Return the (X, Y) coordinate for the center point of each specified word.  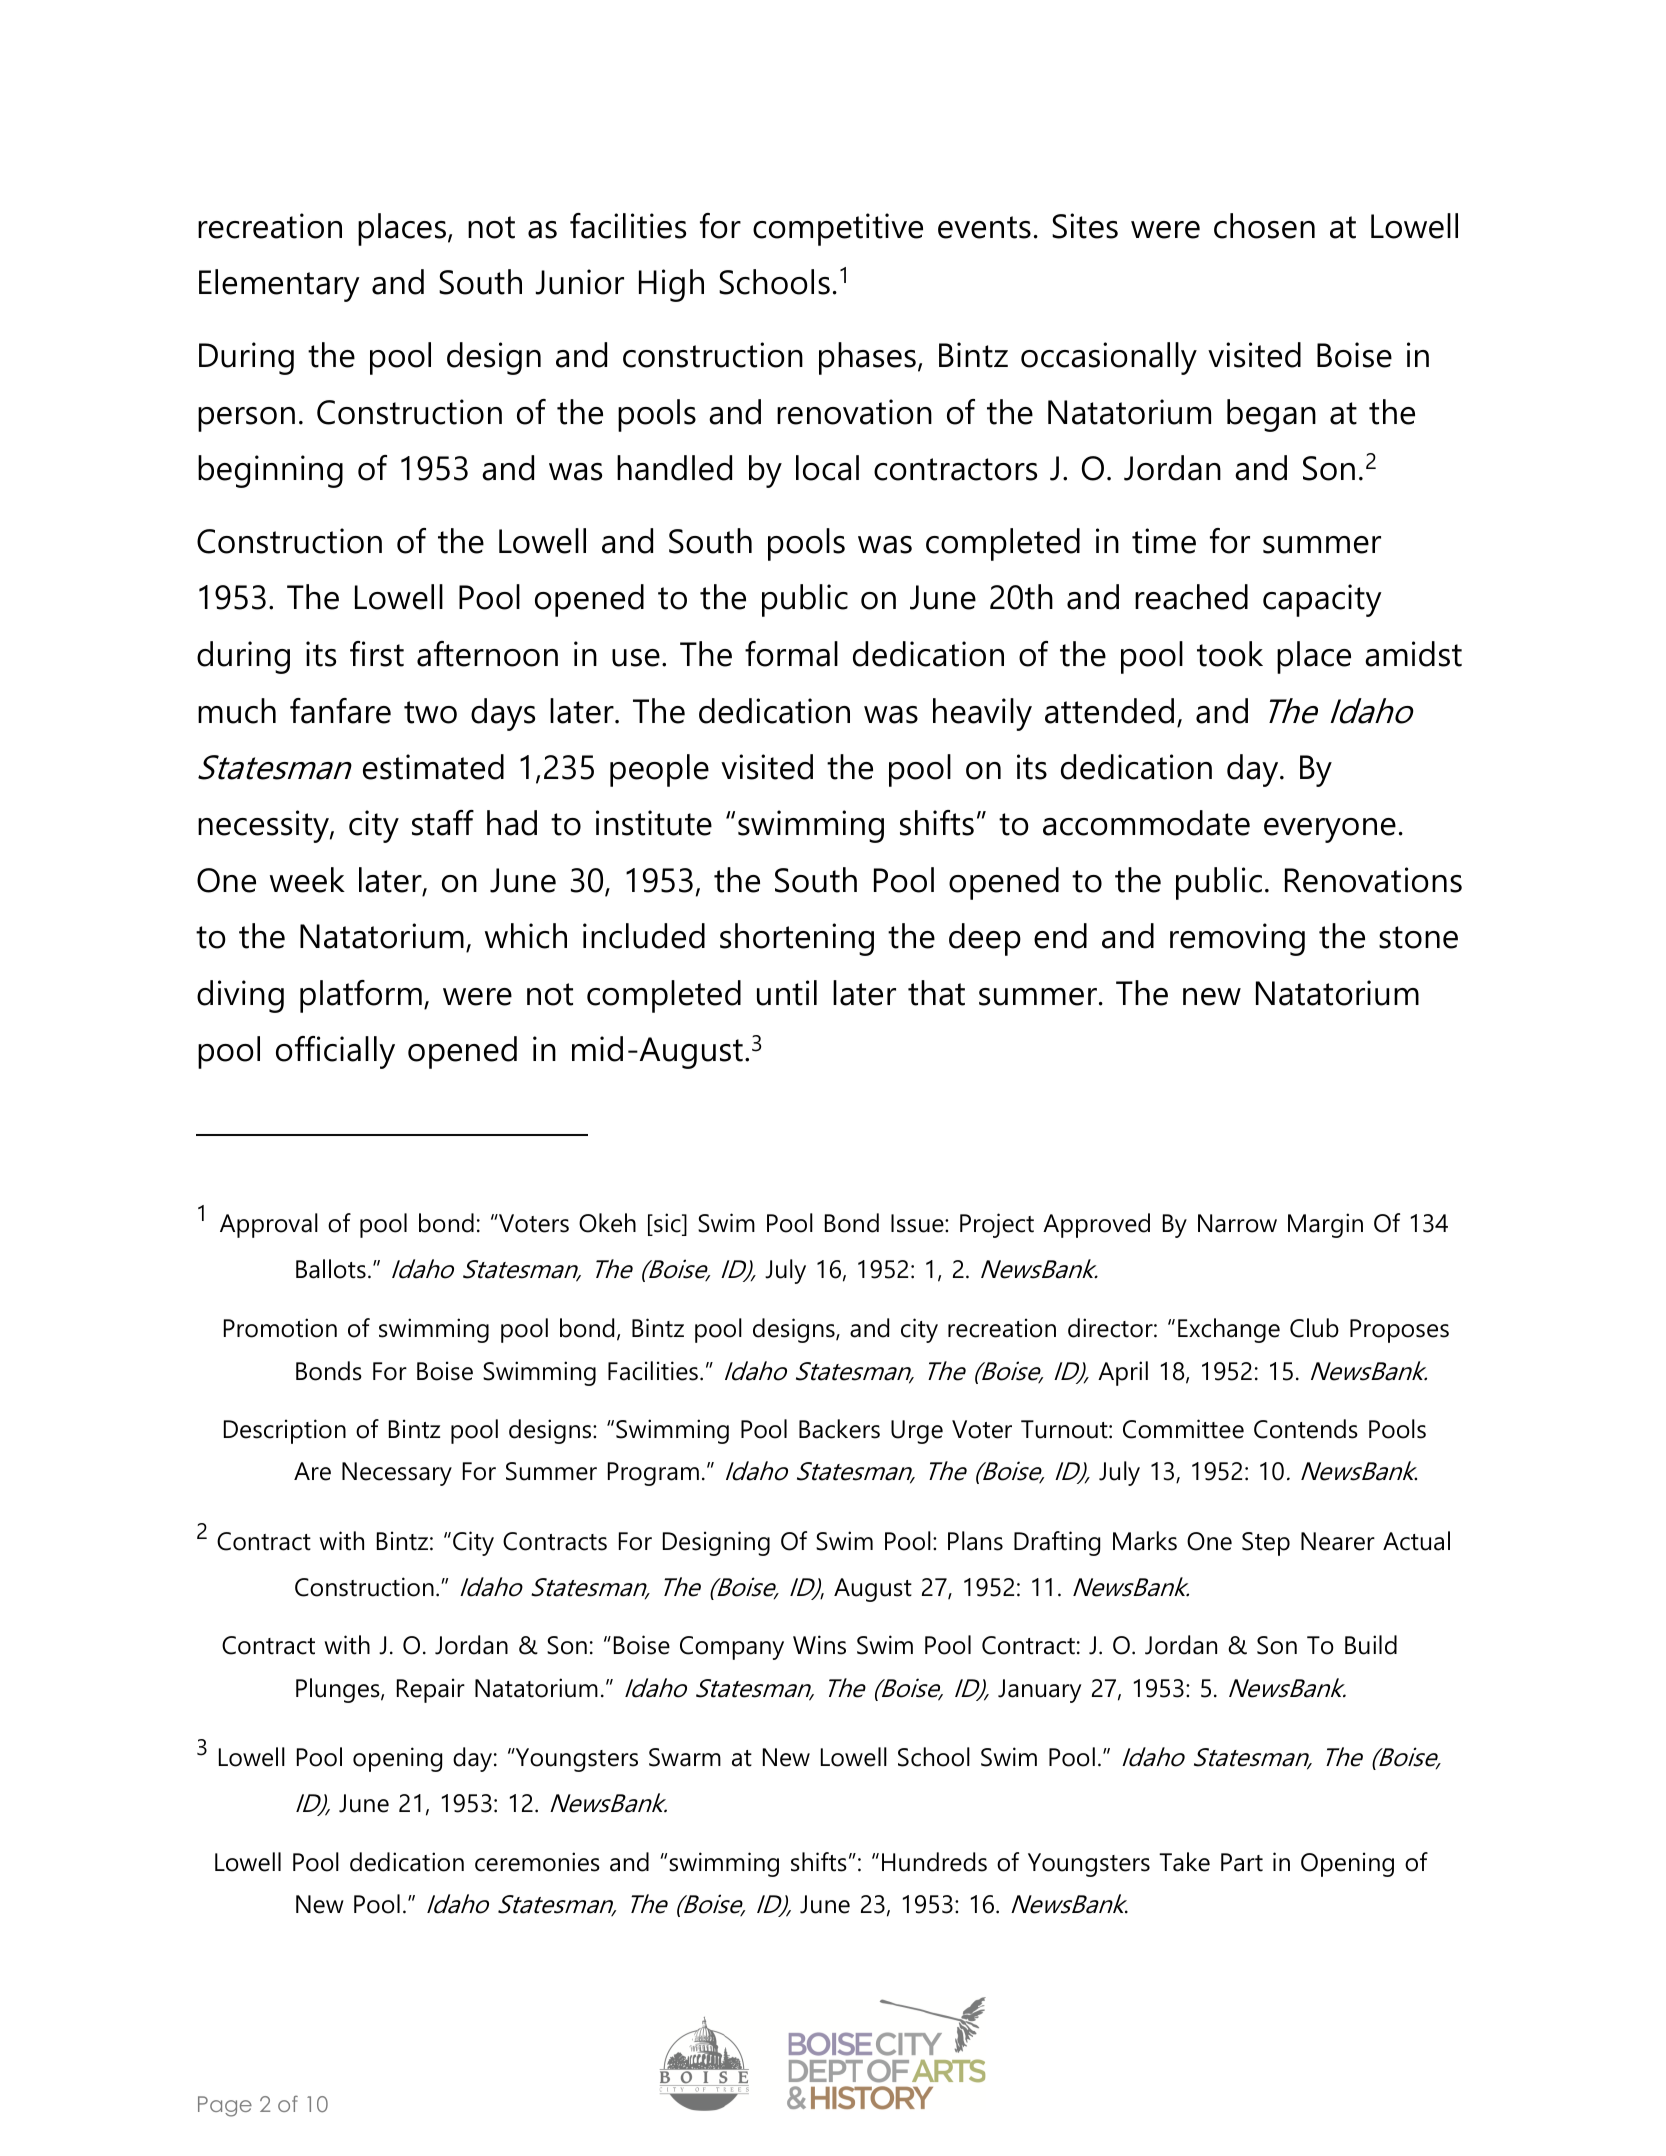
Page (225, 2106)
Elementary (279, 285)
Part (1242, 1862)
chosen (1264, 226)
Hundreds (934, 1862)
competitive (838, 229)
